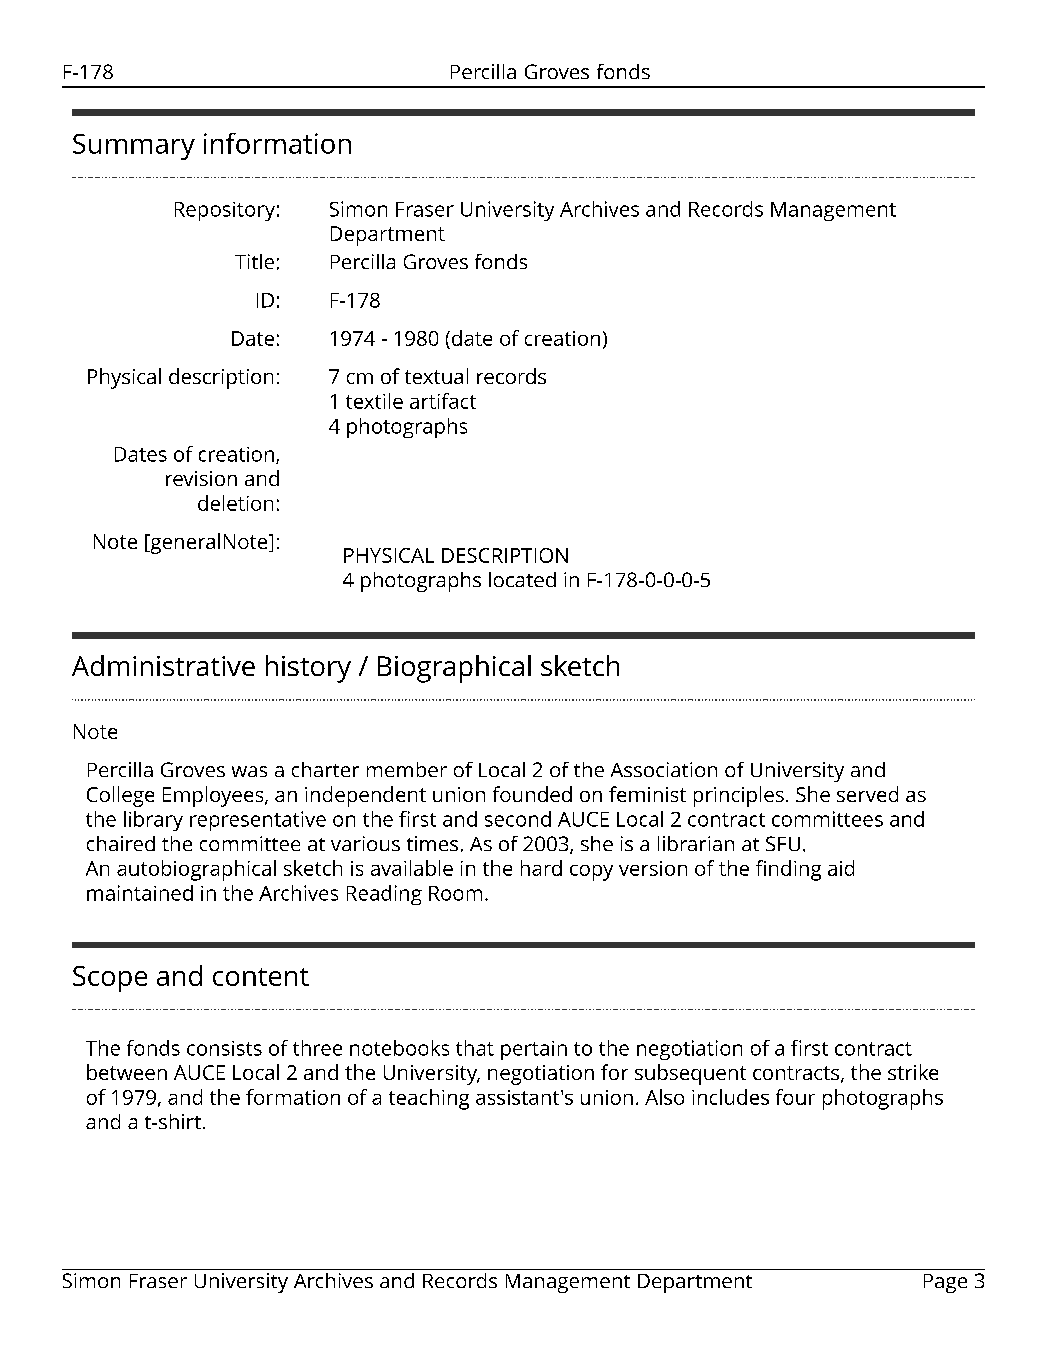 The width and height of the document is (1047, 1355). I want to click on Summary, so click(134, 147).
